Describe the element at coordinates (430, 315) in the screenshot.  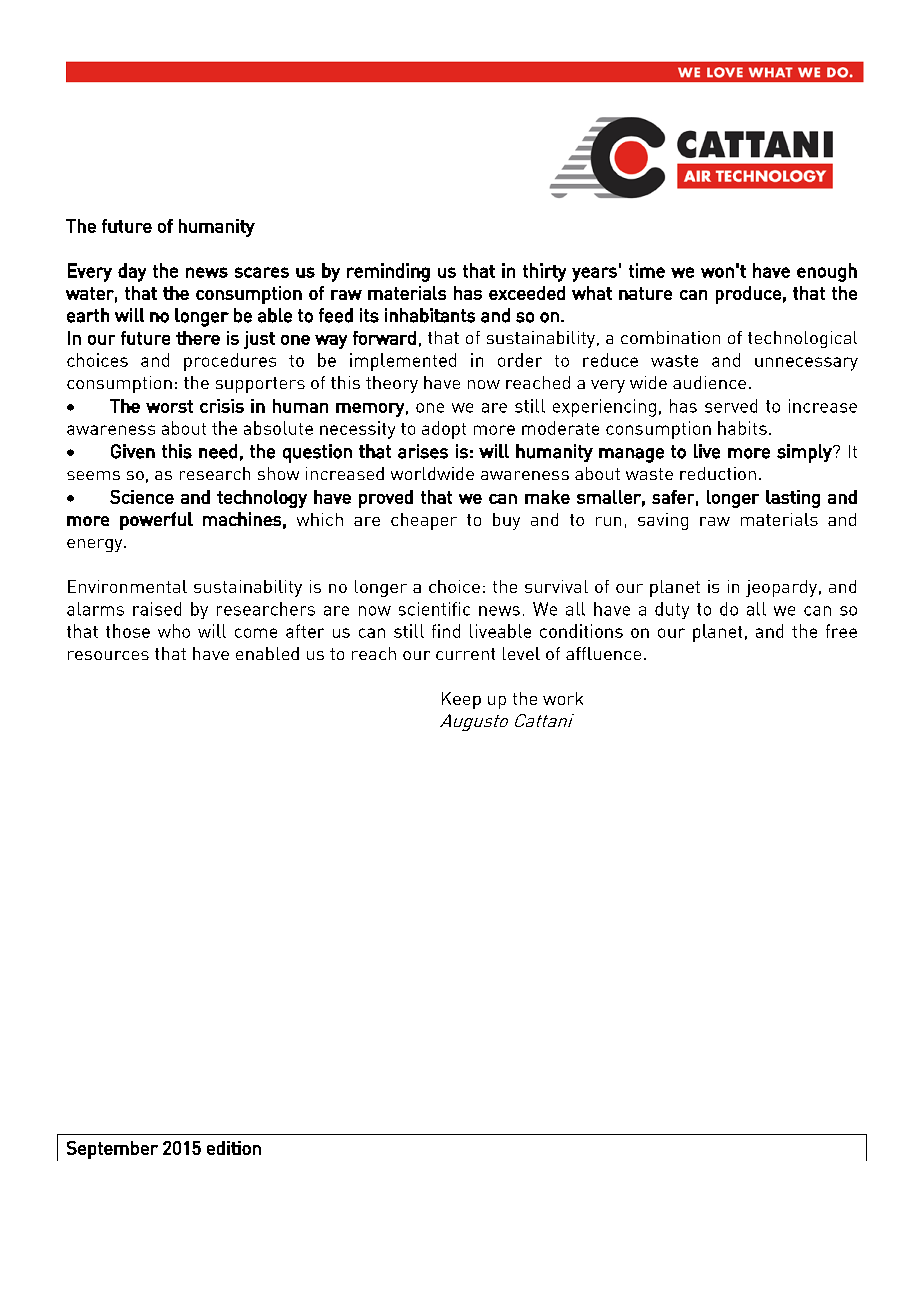
I see `inhabitants` at that location.
